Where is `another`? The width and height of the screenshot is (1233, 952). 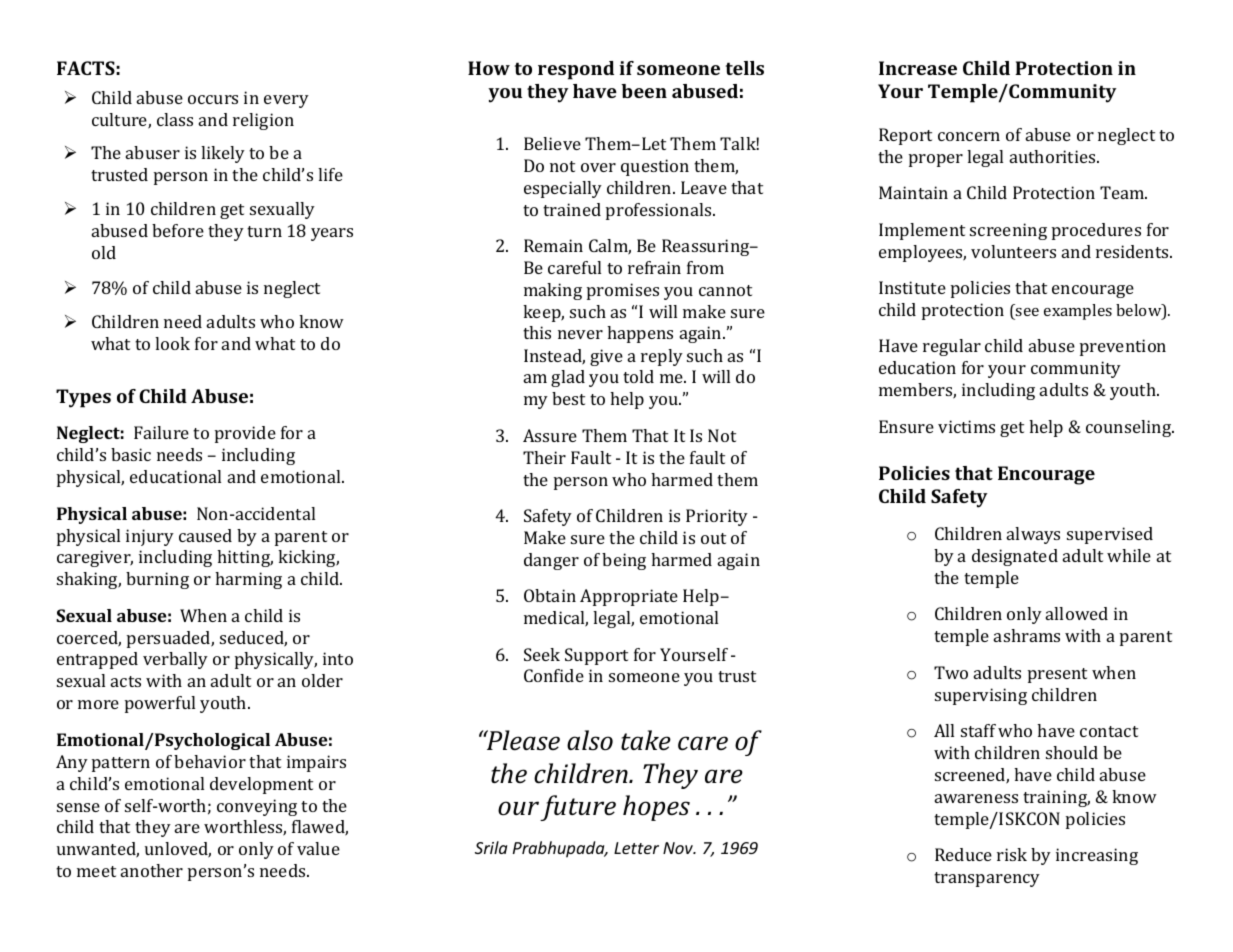
another is located at coordinates (152, 870).
